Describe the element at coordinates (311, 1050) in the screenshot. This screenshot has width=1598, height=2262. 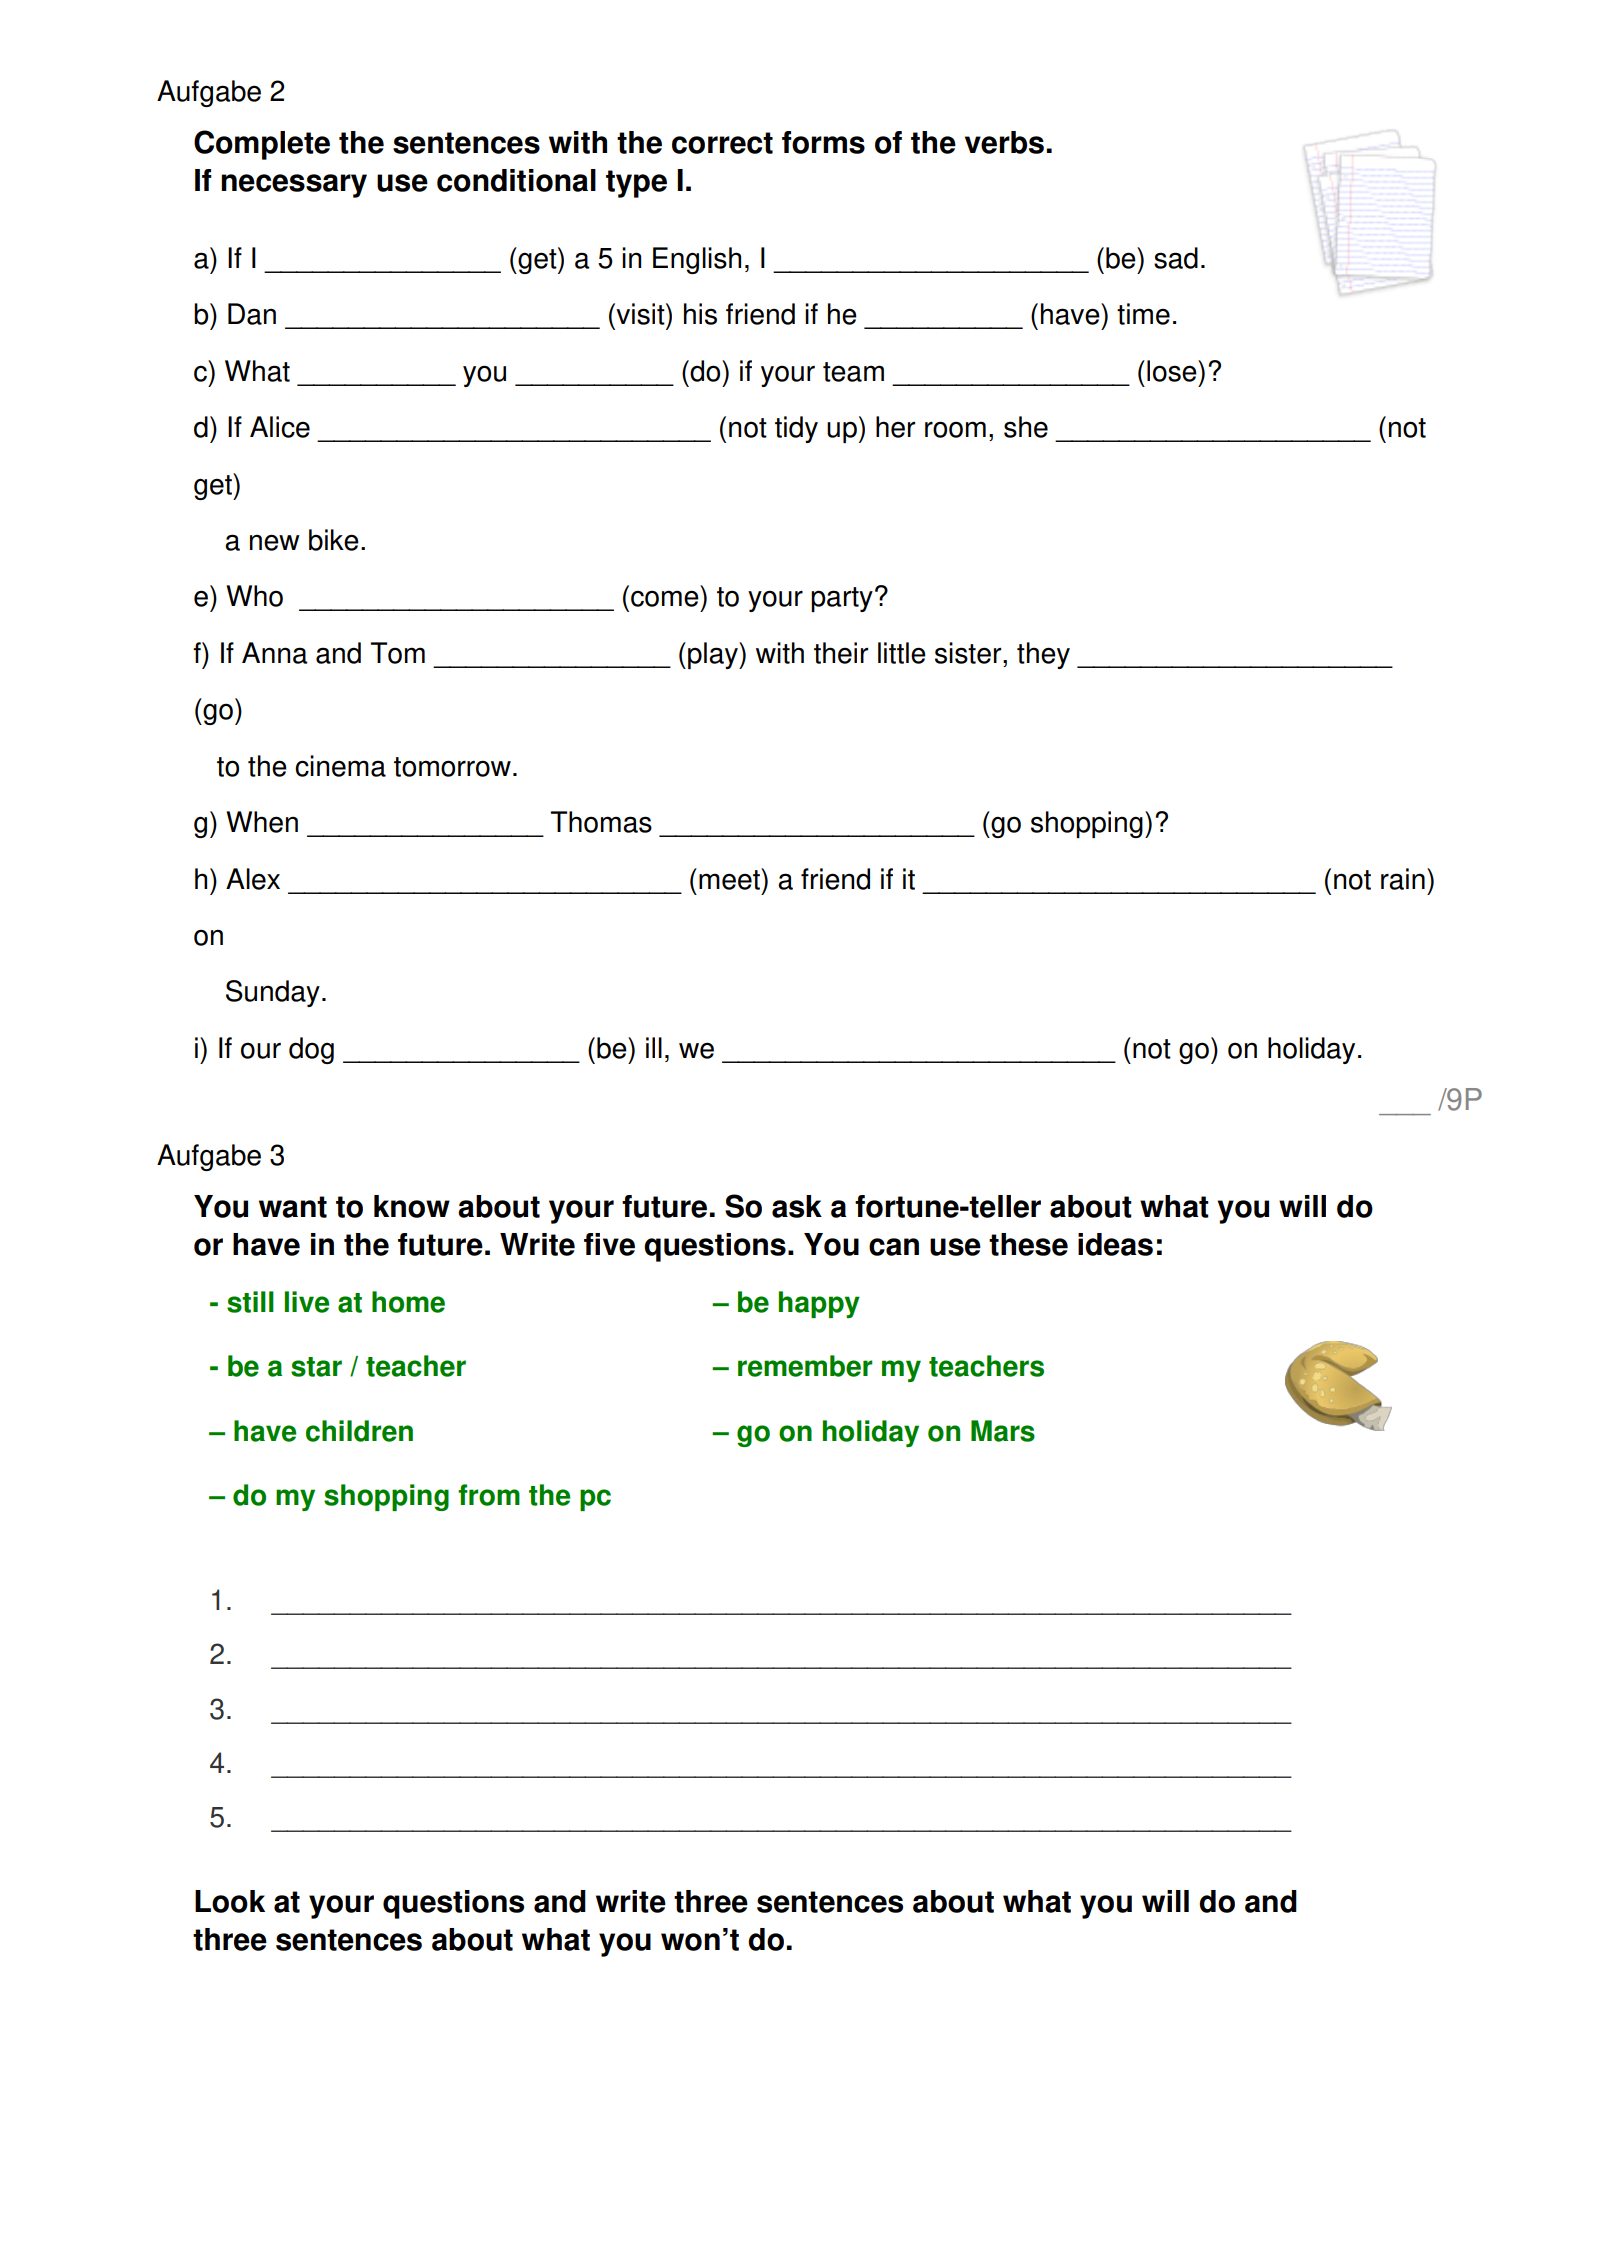
I see `dog` at that location.
